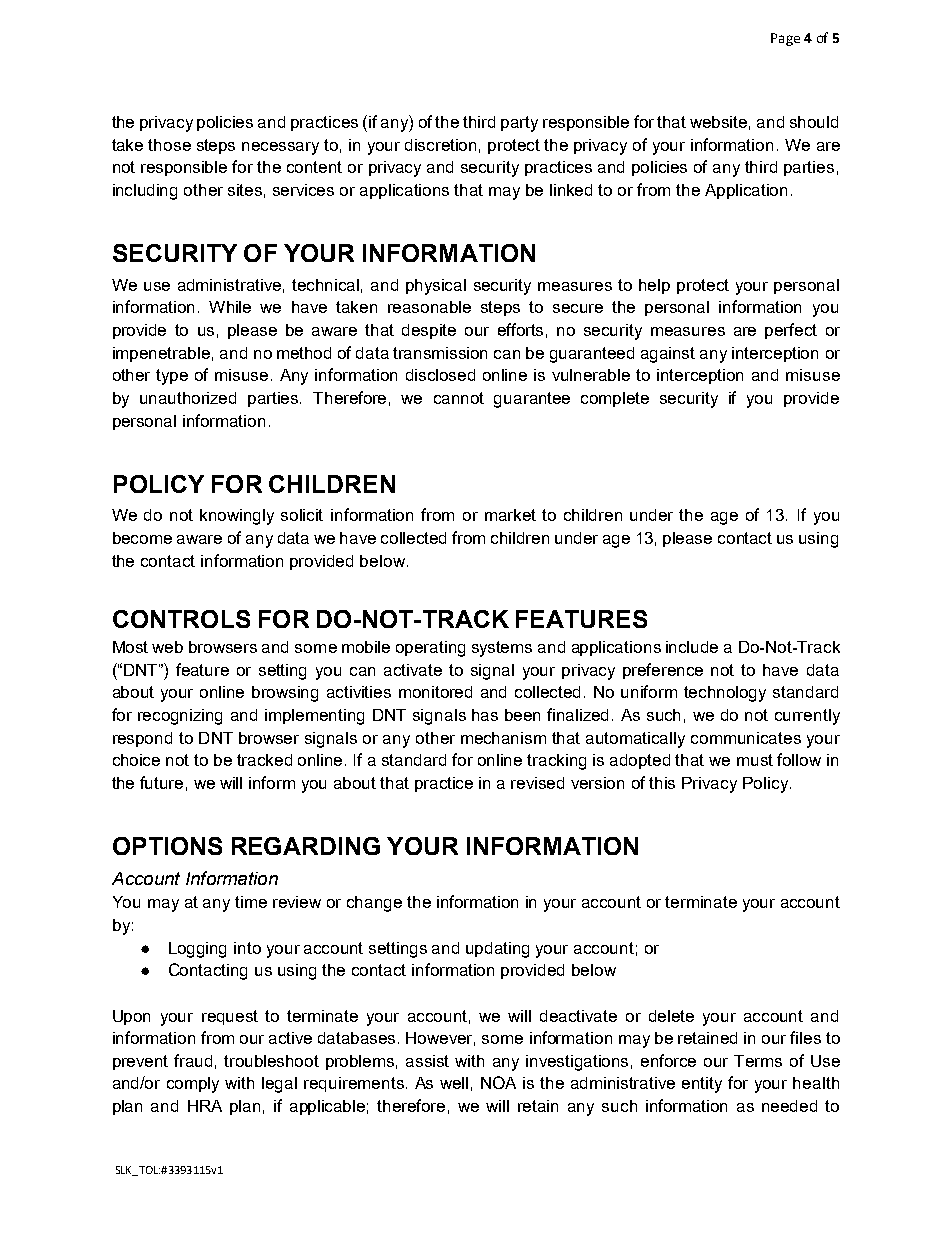  Describe the element at coordinates (429, 331) in the screenshot. I see `despite` at that location.
